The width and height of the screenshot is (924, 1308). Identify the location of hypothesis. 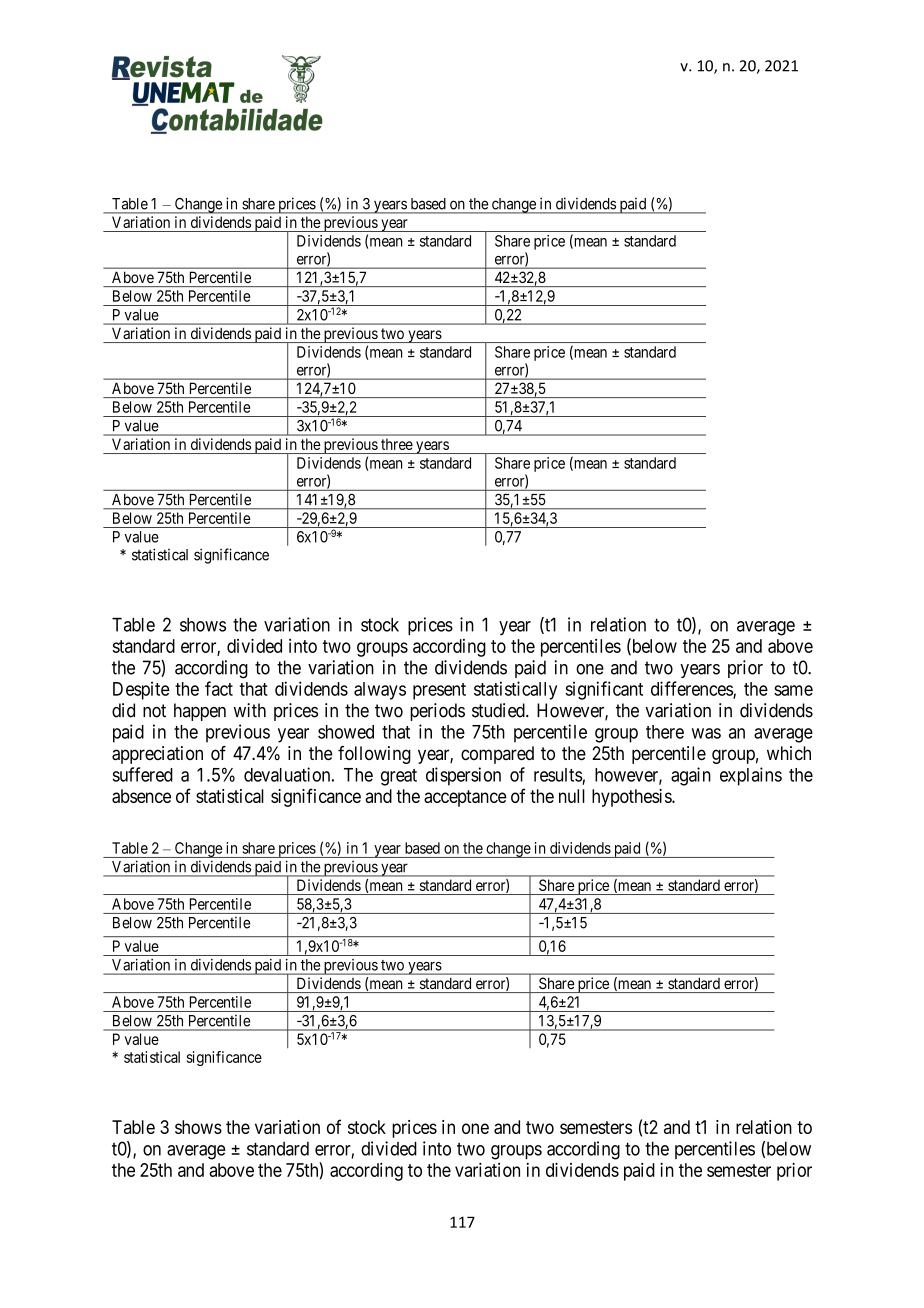
(632, 798).
